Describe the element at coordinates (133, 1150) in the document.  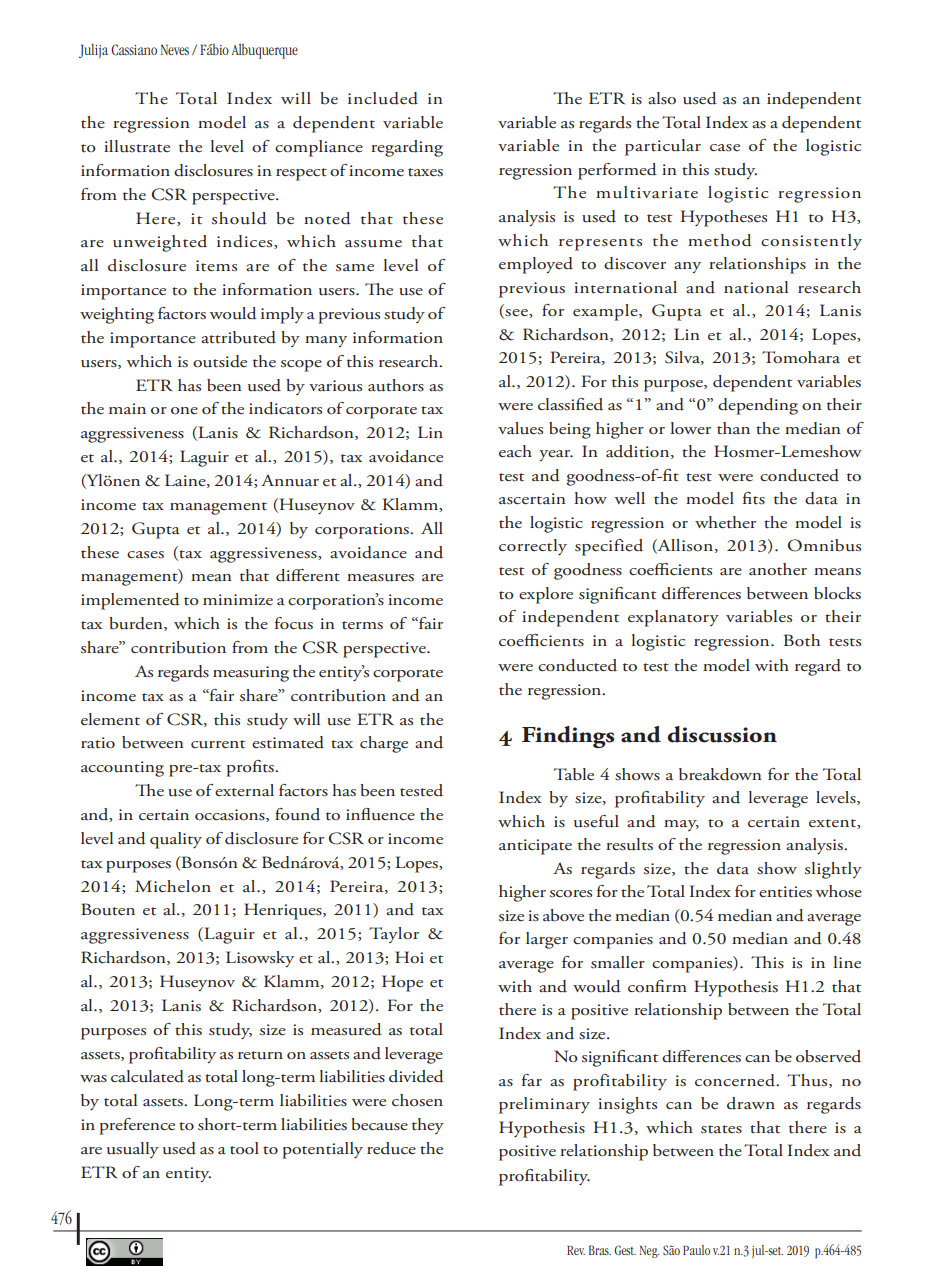
I see `usually` at that location.
